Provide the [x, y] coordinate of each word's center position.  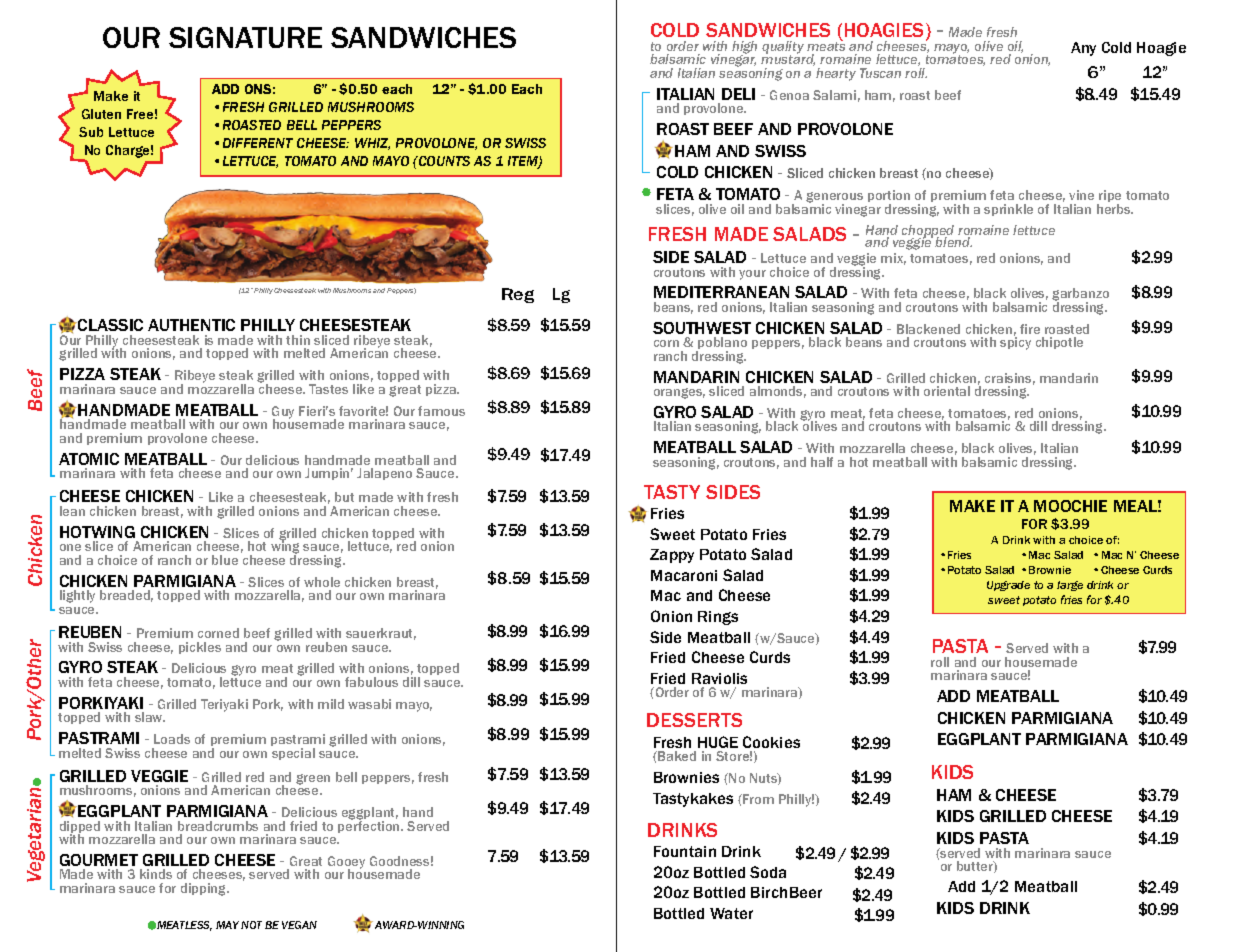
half [822, 462]
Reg [518, 295]
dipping [205, 889]
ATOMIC [89, 459]
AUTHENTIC [191, 325]
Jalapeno [384, 474]
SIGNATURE [245, 37]
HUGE [718, 742]
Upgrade [1008, 586]
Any [1083, 49]
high [744, 48]
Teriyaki [224, 705]
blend [953, 242]
